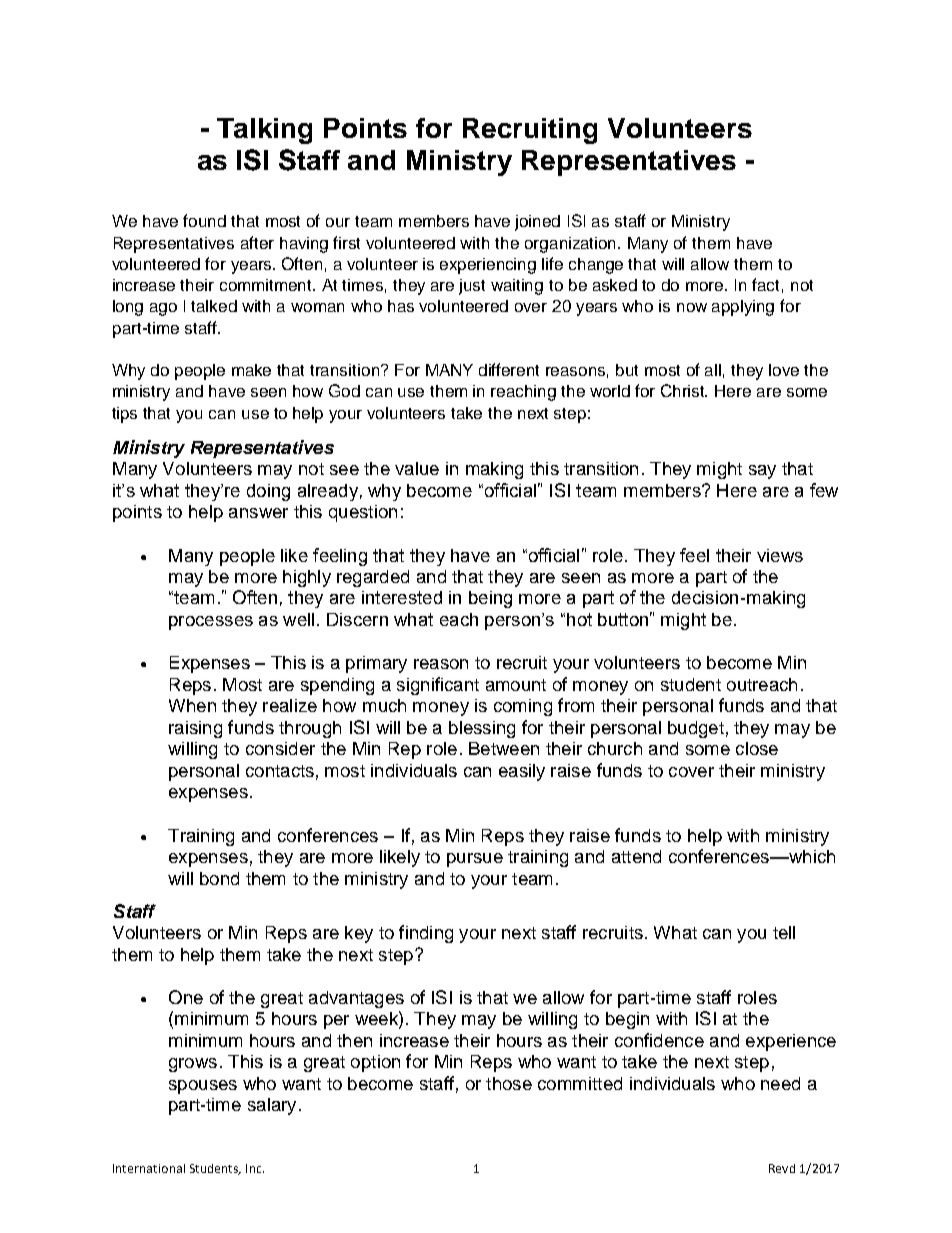  What do you see at coordinates (696, 729) in the image?
I see `budget` at bounding box center [696, 729].
